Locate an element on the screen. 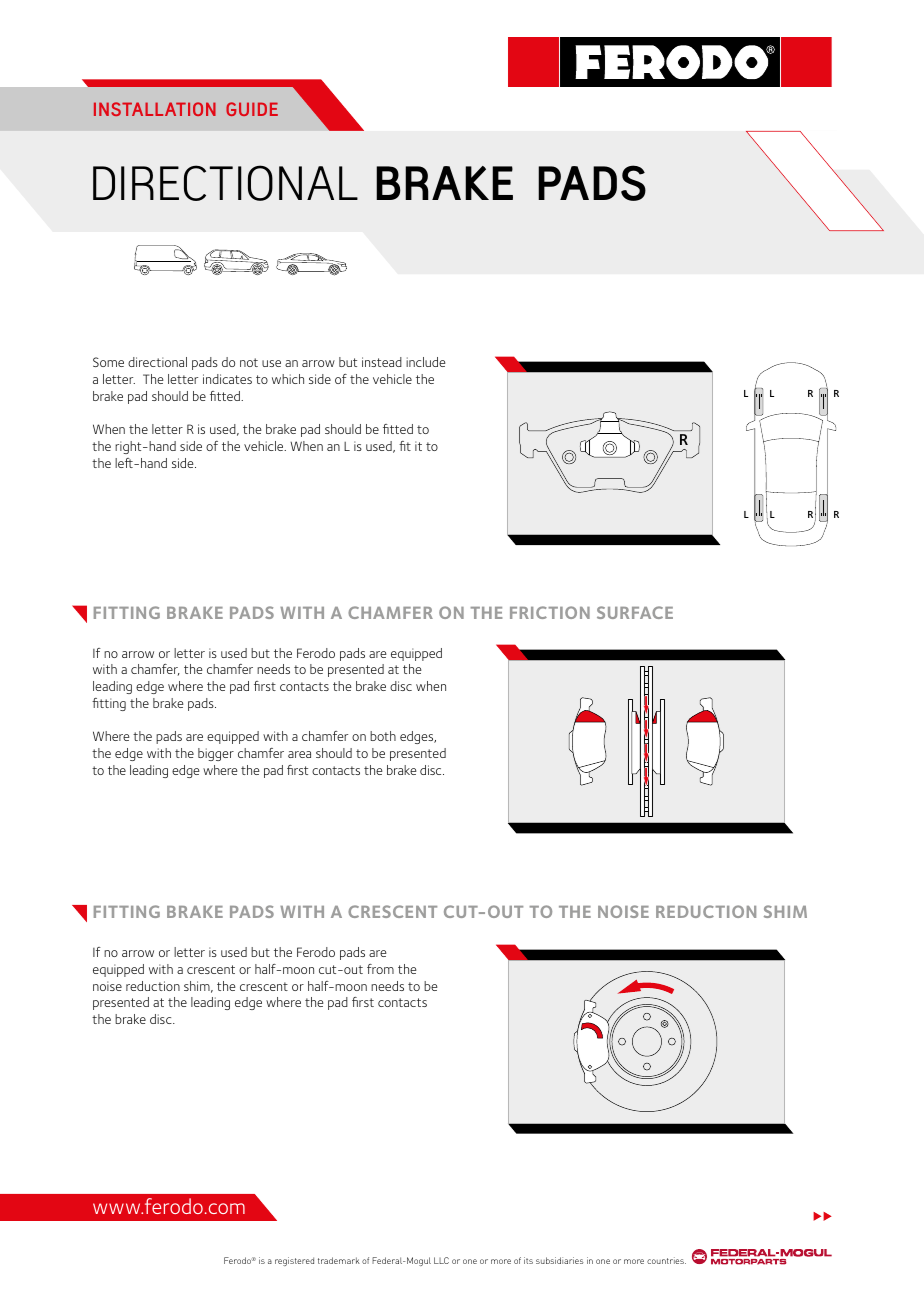 The image size is (924, 1308). bigger is located at coordinates (216, 754).
